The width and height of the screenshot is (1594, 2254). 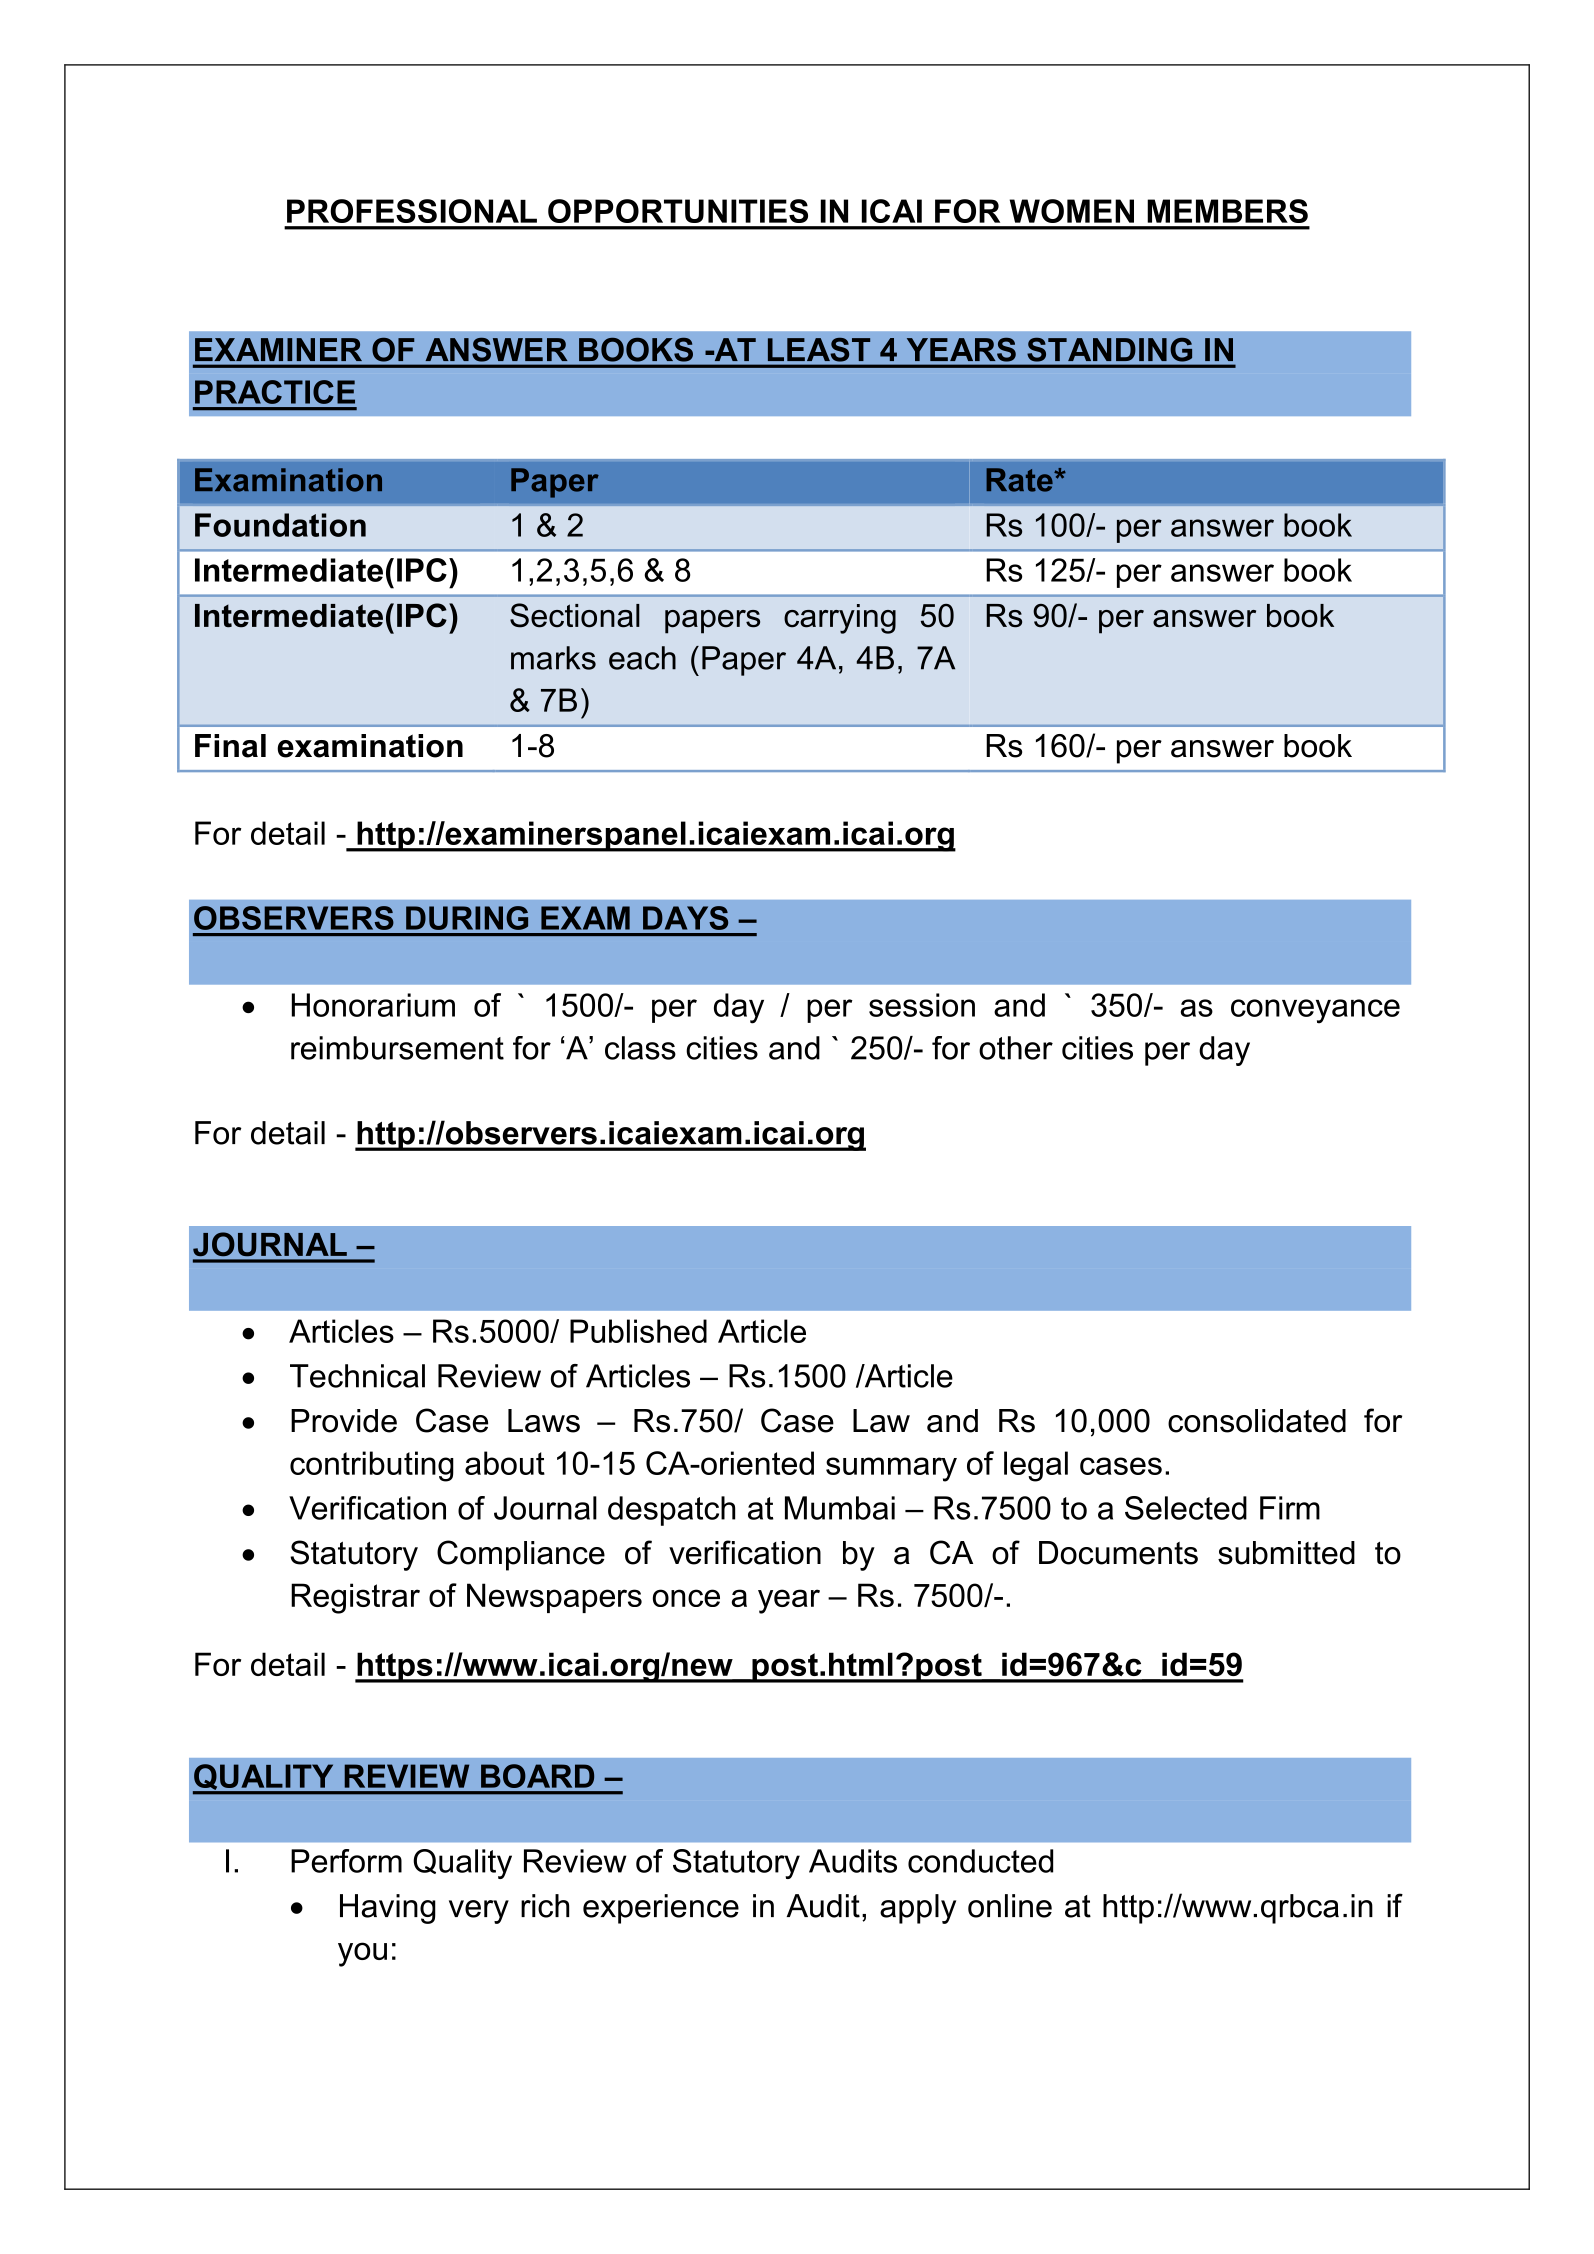 What do you see at coordinates (661, 1909) in the screenshot?
I see `experience` at bounding box center [661, 1909].
